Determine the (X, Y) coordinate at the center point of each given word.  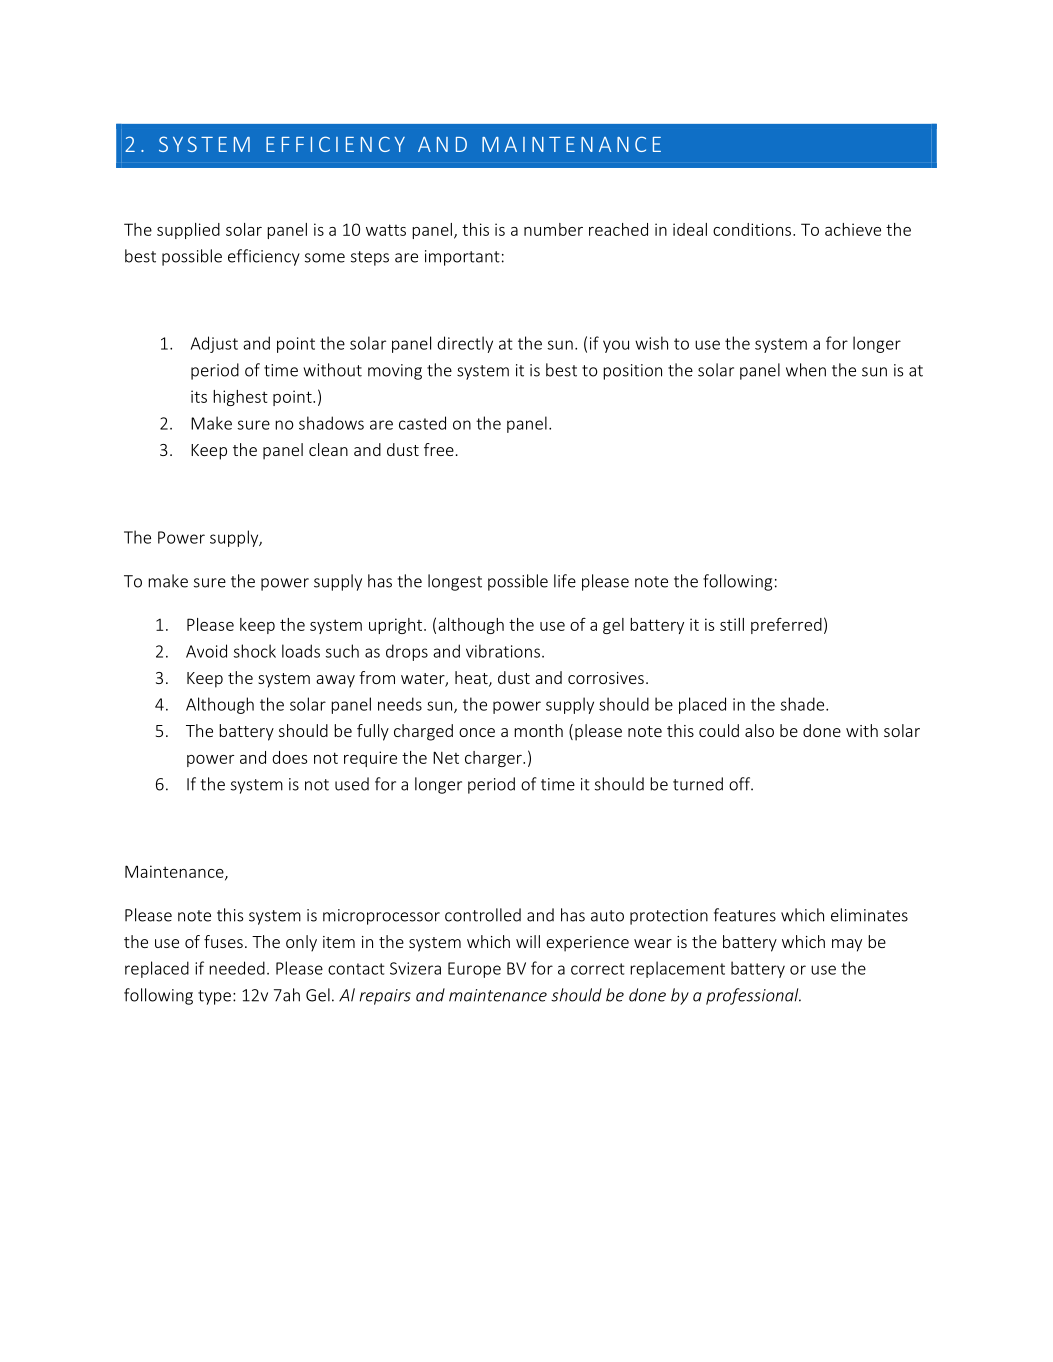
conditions (753, 229)
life (565, 581)
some (325, 258)
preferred (786, 626)
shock (255, 651)
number (553, 229)
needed (237, 968)
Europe (474, 970)
